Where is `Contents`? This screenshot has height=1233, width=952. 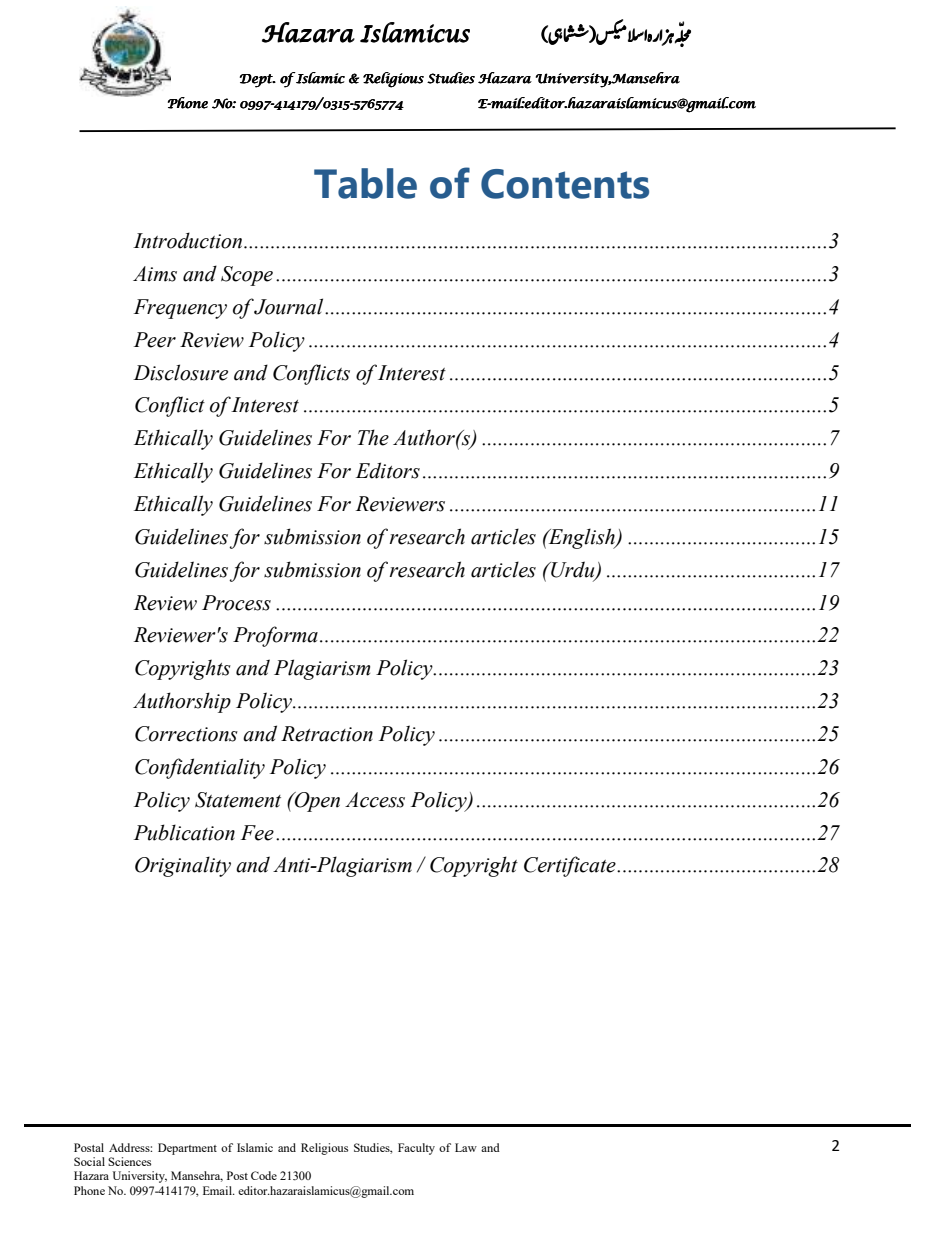 Contents is located at coordinates (565, 184).
